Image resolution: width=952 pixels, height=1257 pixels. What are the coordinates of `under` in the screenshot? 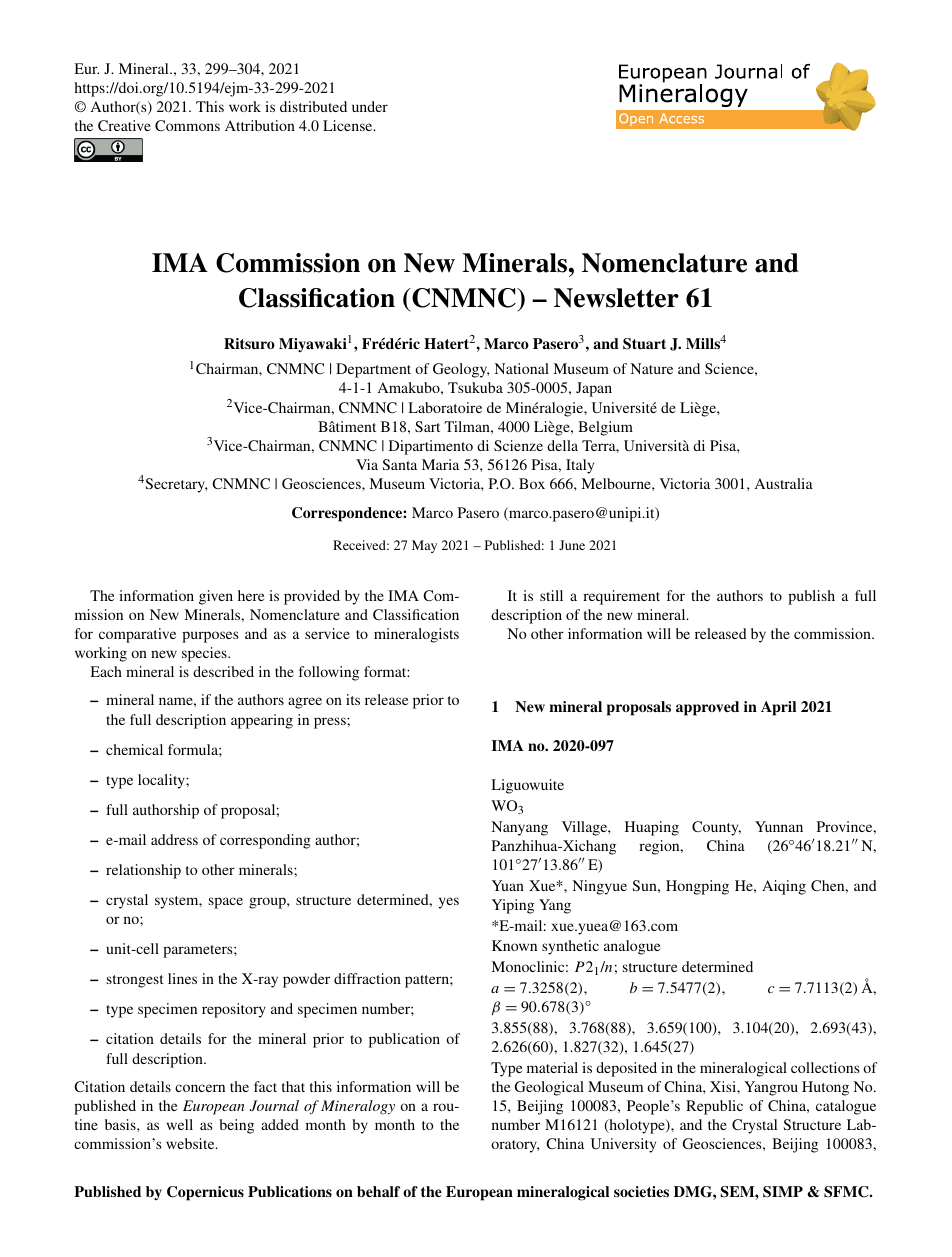 It's located at (370, 106).
